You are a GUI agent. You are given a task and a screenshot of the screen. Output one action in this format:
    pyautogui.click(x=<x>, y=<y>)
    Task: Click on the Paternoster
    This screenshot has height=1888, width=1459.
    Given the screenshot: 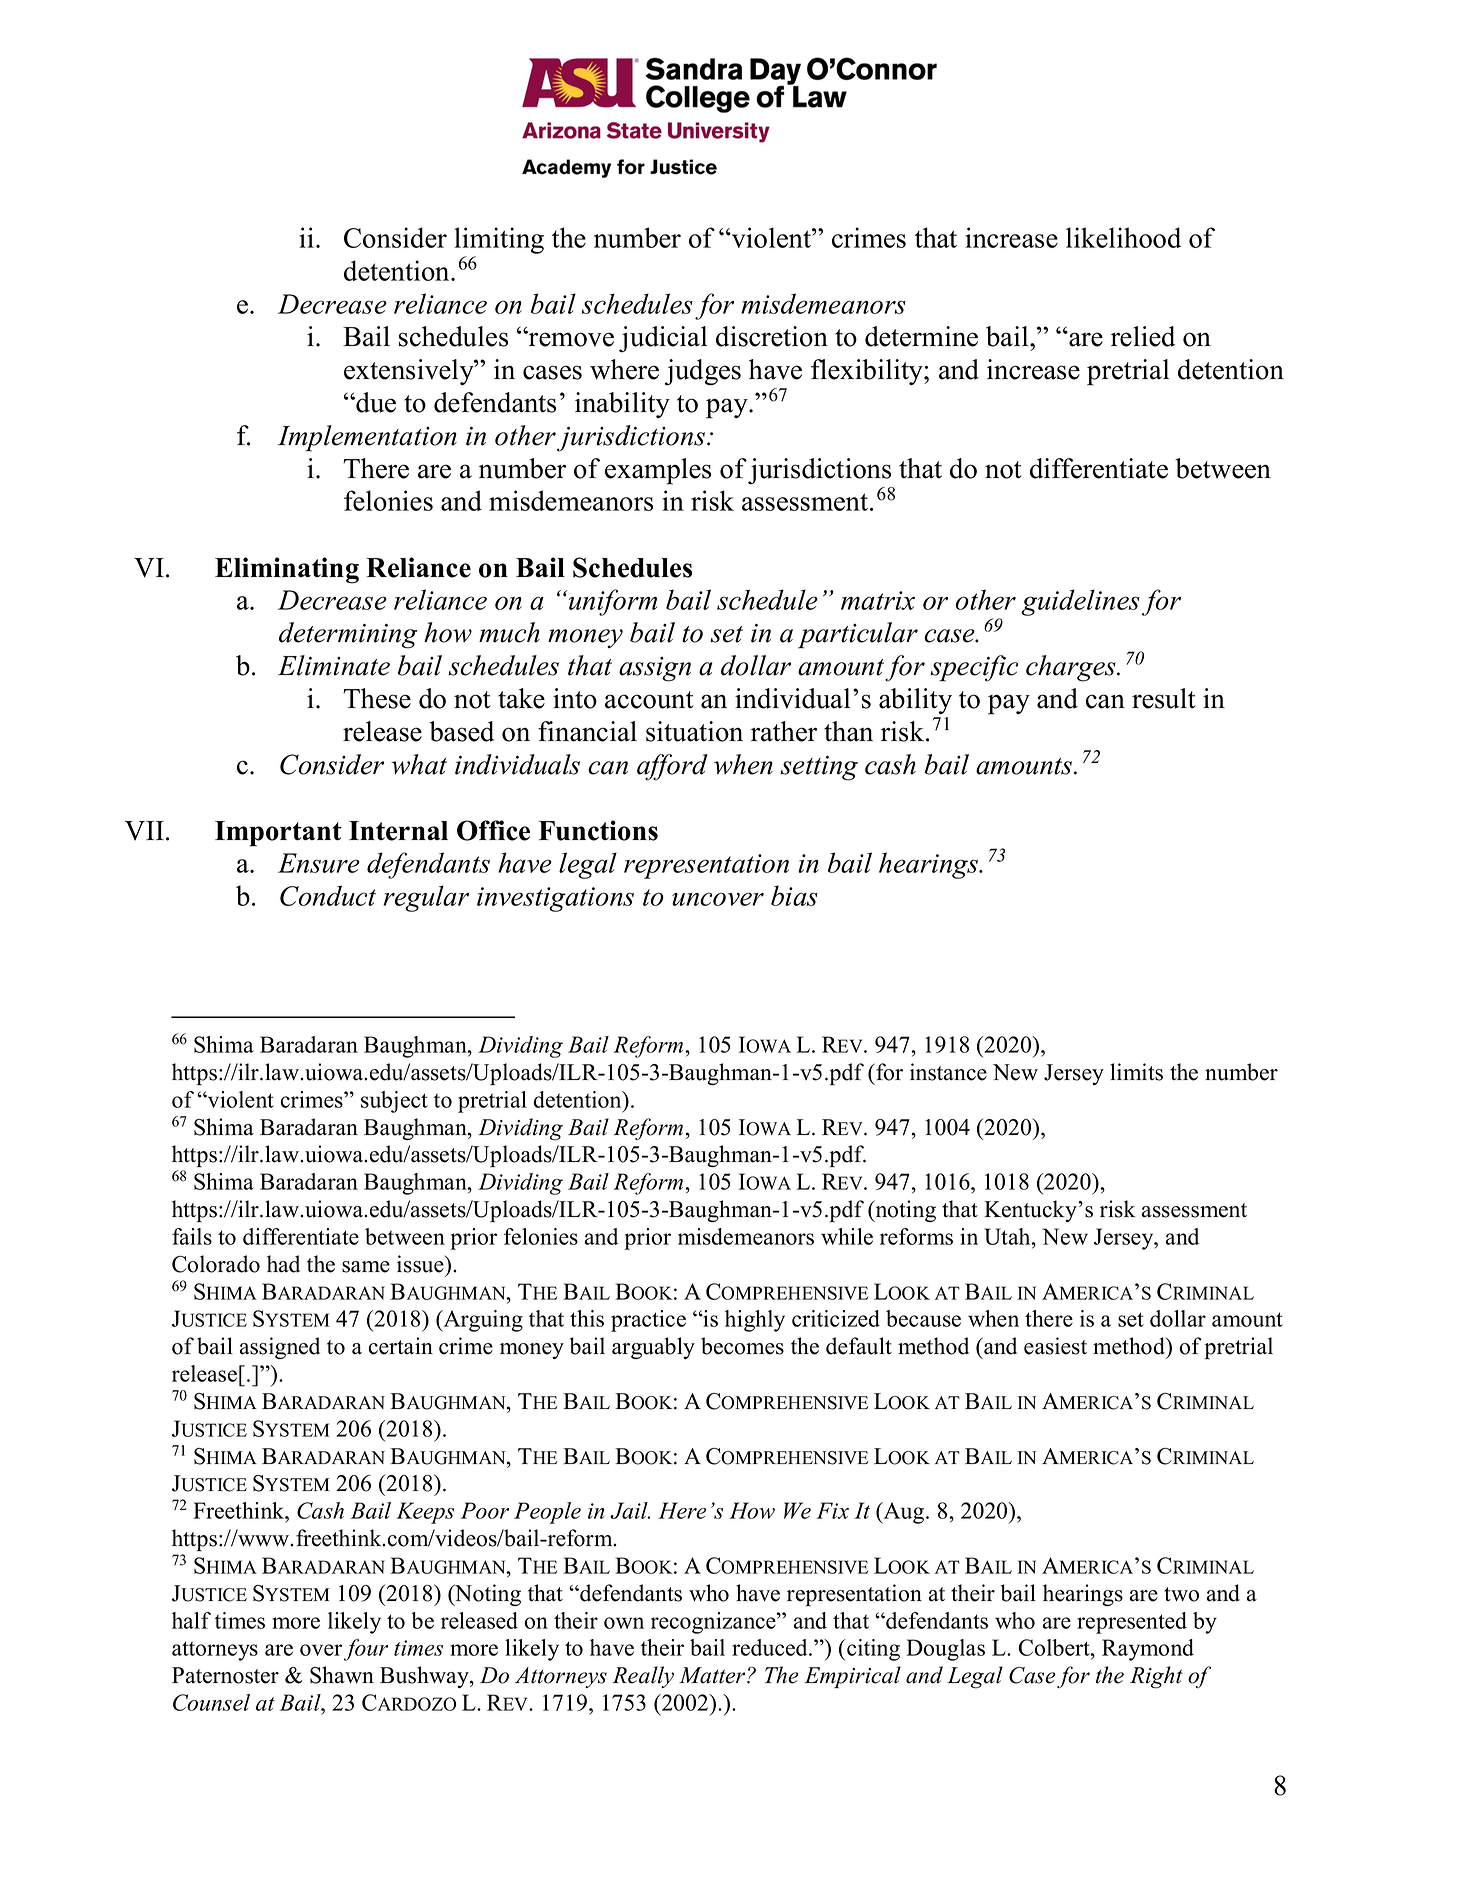 What is the action you would take?
    pyautogui.click(x=225, y=1675)
